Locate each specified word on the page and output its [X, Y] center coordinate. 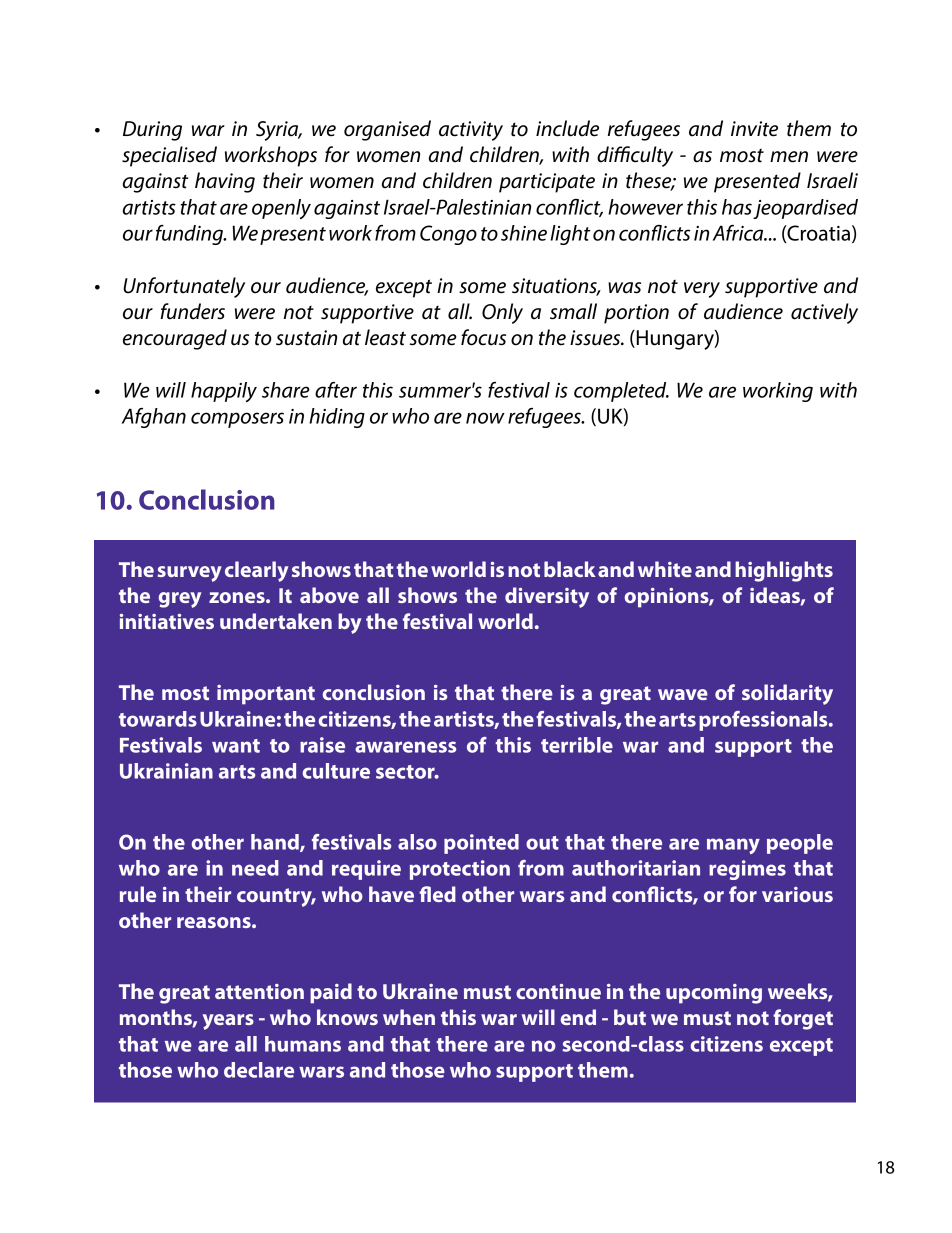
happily [224, 392]
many [733, 846]
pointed [481, 844]
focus [483, 337]
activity [471, 131]
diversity [547, 597]
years [228, 1022]
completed [621, 392]
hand [276, 843]
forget [803, 1019]
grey [180, 600]
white [665, 569]
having [225, 182]
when [409, 1017]
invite [754, 129]
